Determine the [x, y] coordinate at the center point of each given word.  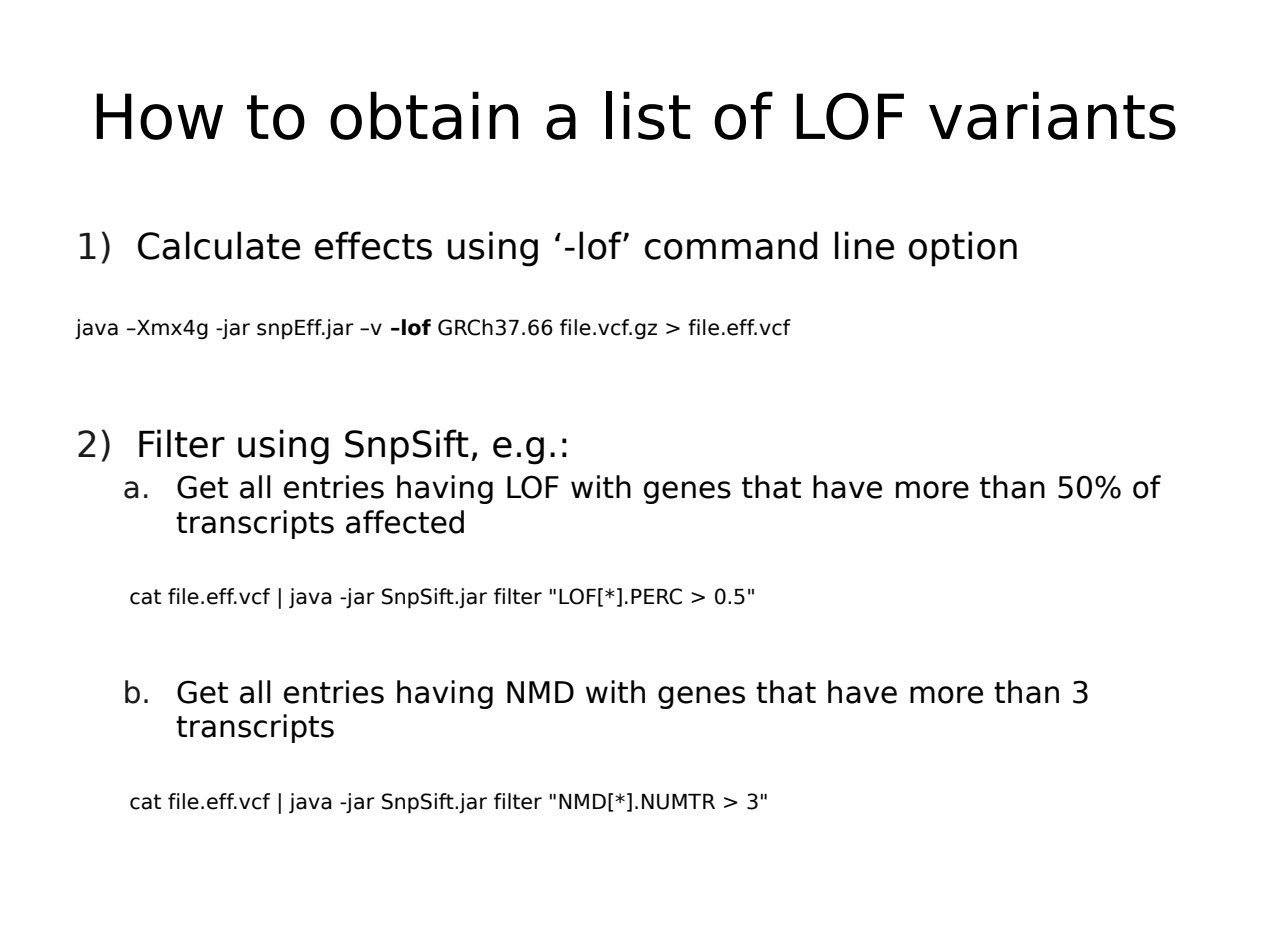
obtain [424, 115]
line [864, 245]
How [159, 116]
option [963, 249]
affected [405, 522]
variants [1052, 115]
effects [373, 245]
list [648, 115]
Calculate [219, 245]
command [731, 245]
